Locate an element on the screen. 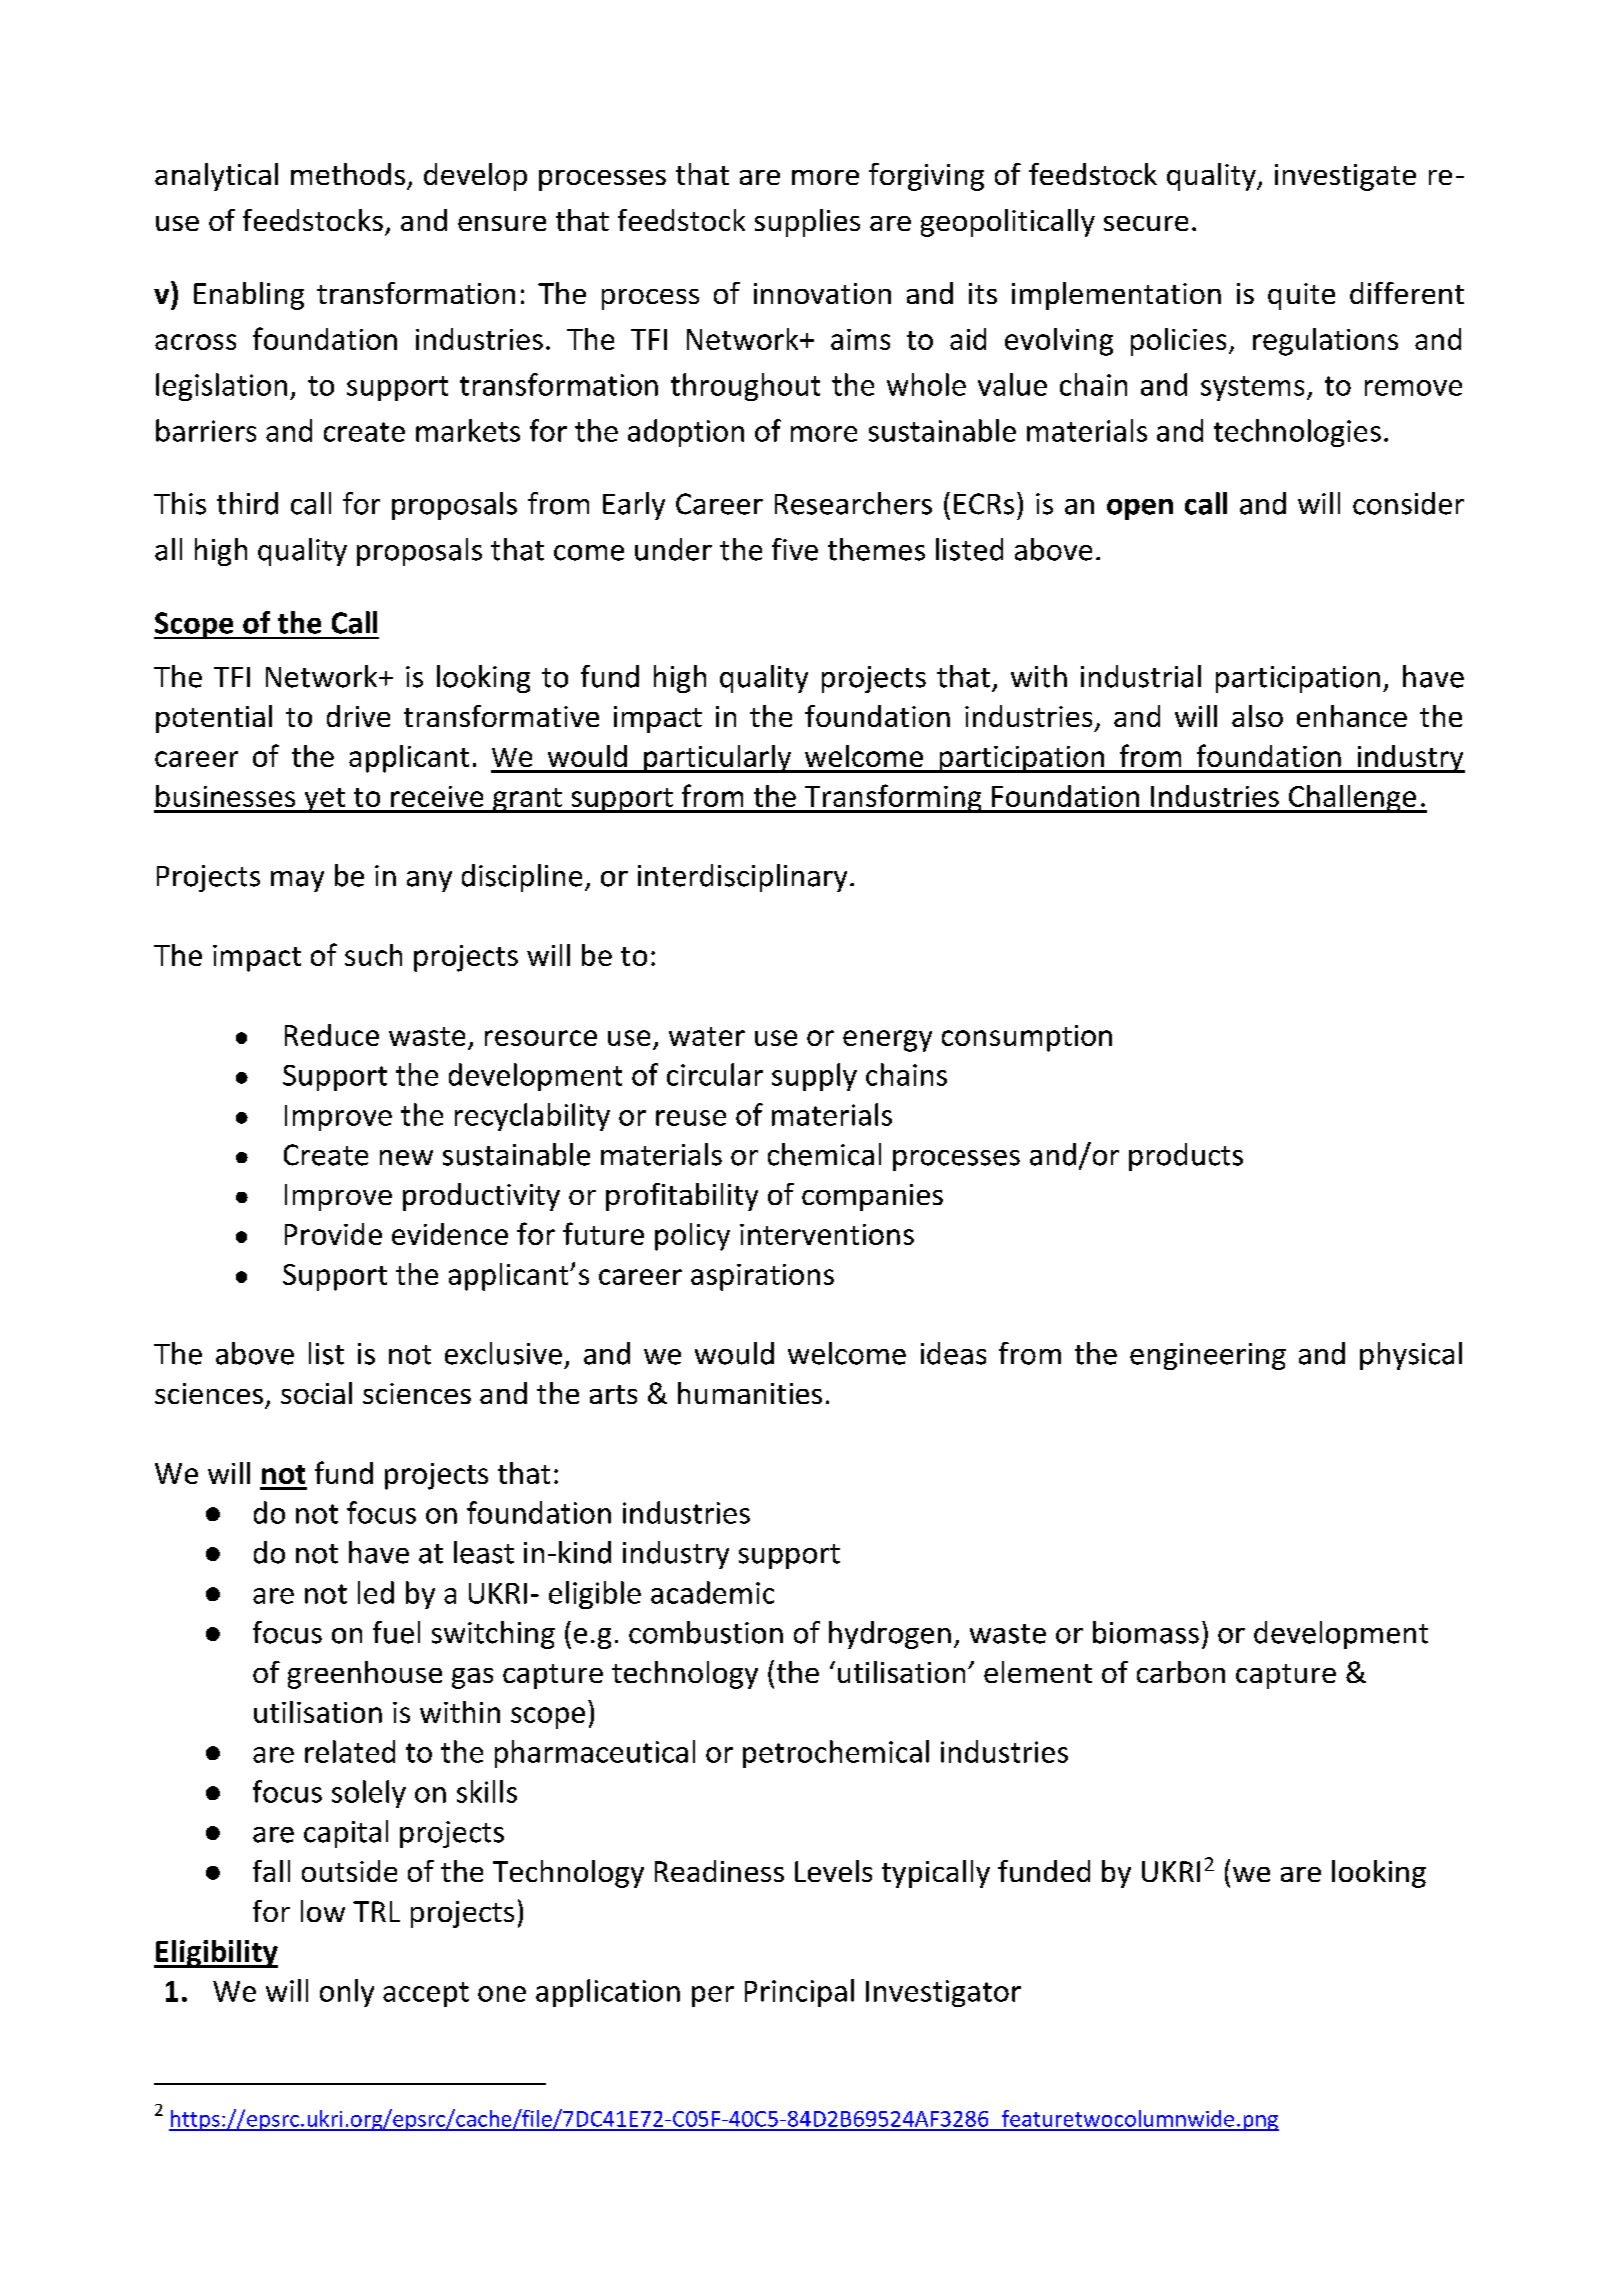 Image resolution: width=1619 pixels, height=2289 pixels. methods is located at coordinates (348, 174).
